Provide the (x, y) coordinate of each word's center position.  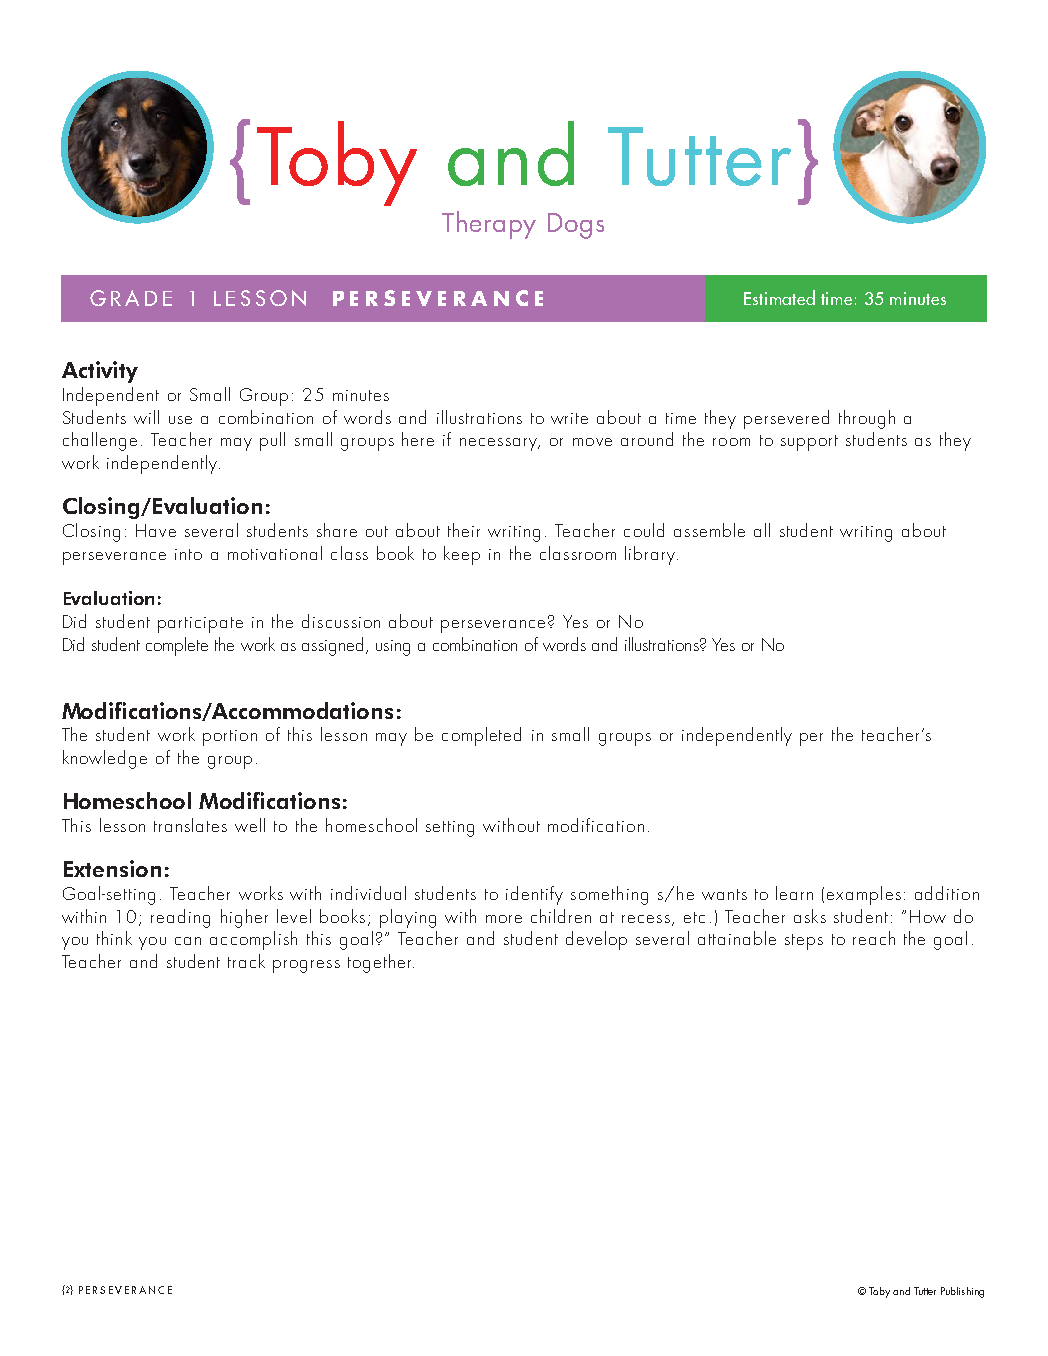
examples (864, 895)
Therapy (489, 225)
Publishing (962, 1292)
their (464, 530)
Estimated (779, 297)
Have (156, 530)
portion (230, 738)
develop (596, 940)
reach (874, 938)
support (809, 443)
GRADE (131, 298)
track (246, 961)
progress (306, 966)
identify (534, 895)
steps (804, 942)
